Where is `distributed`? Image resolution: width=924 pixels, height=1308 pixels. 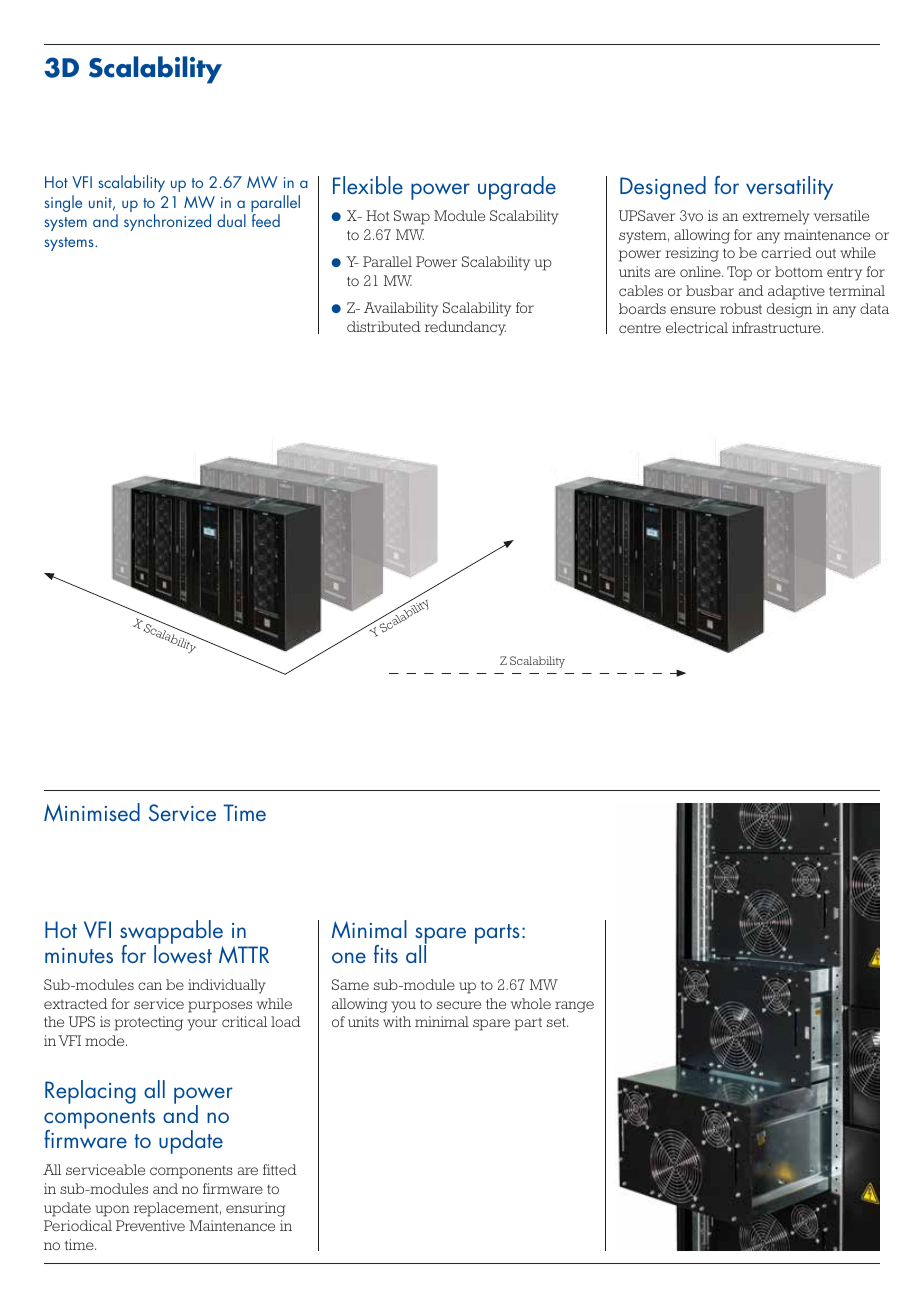
distributed is located at coordinates (384, 326).
